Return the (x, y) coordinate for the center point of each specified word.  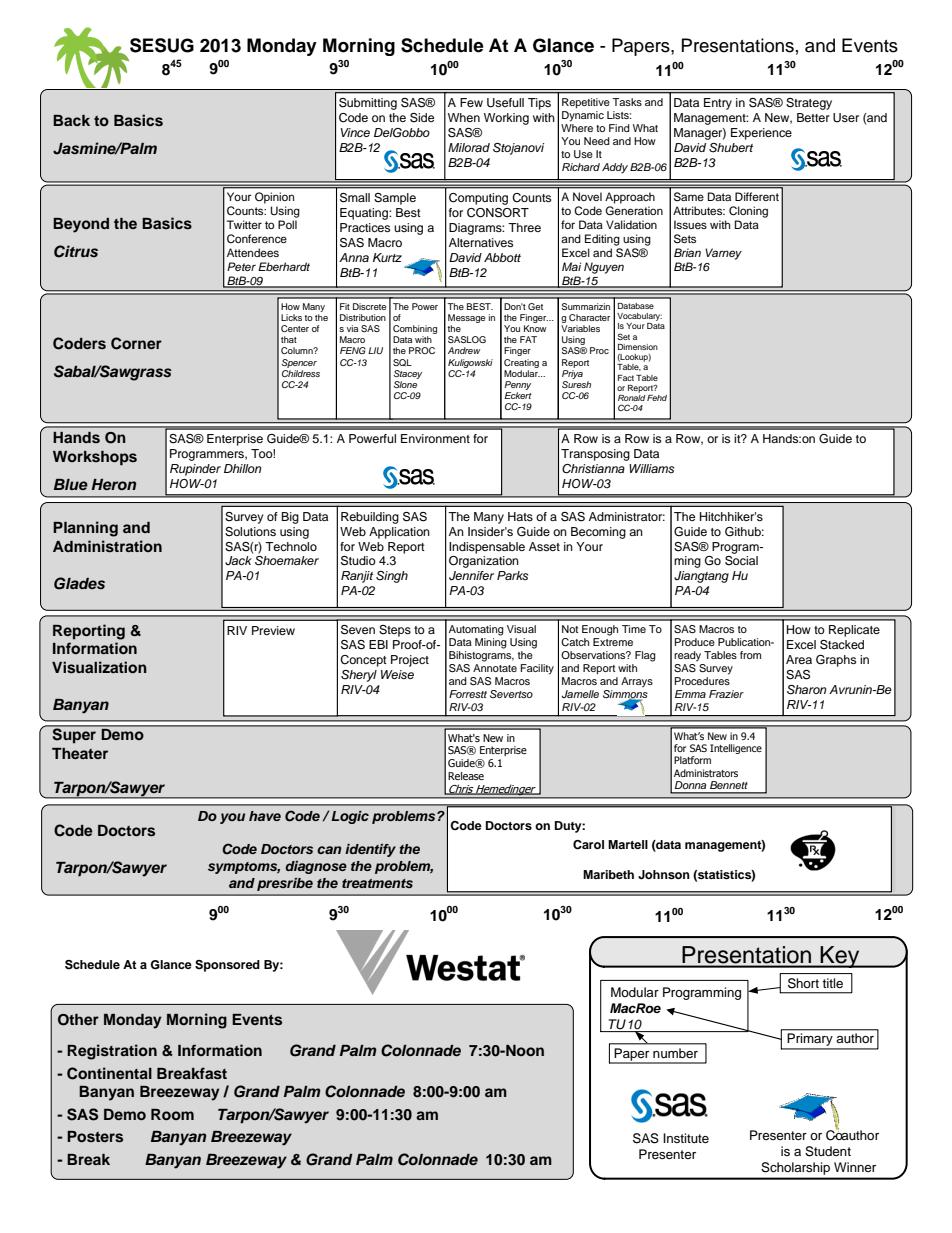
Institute (686, 1138)
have (265, 816)
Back (71, 120)
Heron (113, 484)
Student (828, 1151)
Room (172, 1114)
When (464, 117)
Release (466, 776)
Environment (435, 438)
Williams (651, 468)
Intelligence (736, 749)
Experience (761, 134)
